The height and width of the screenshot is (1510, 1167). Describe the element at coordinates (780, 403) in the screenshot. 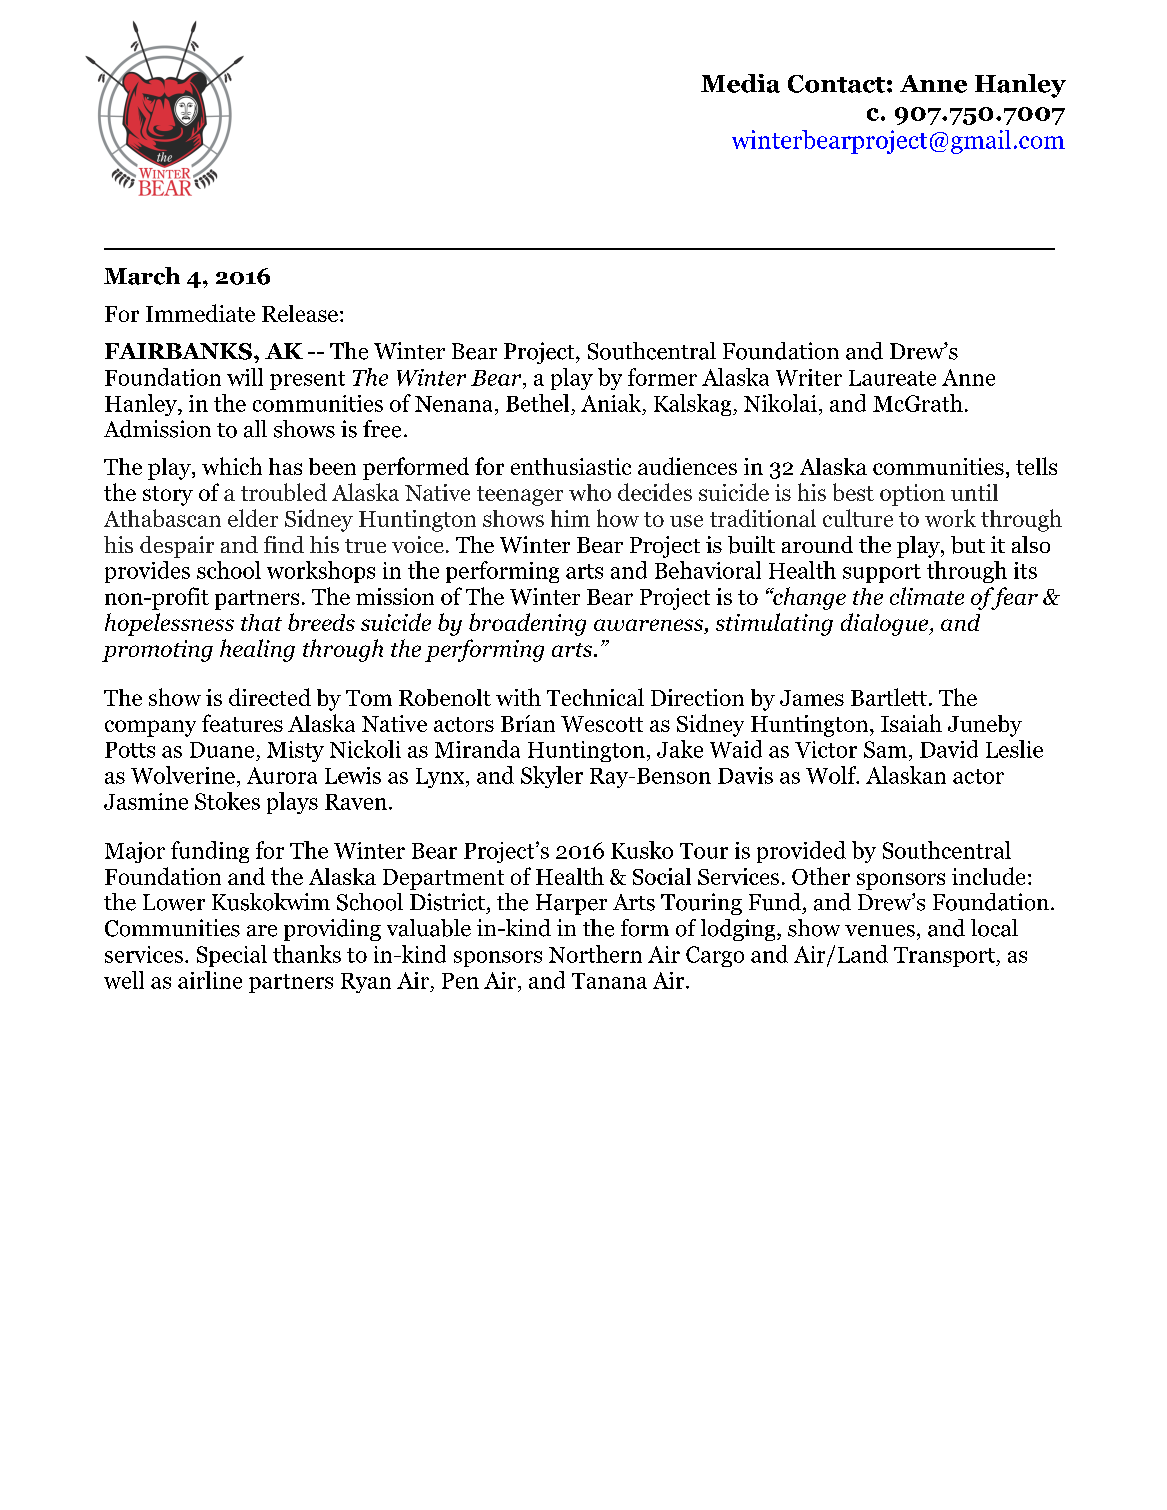

I see `Nikolai` at that location.
